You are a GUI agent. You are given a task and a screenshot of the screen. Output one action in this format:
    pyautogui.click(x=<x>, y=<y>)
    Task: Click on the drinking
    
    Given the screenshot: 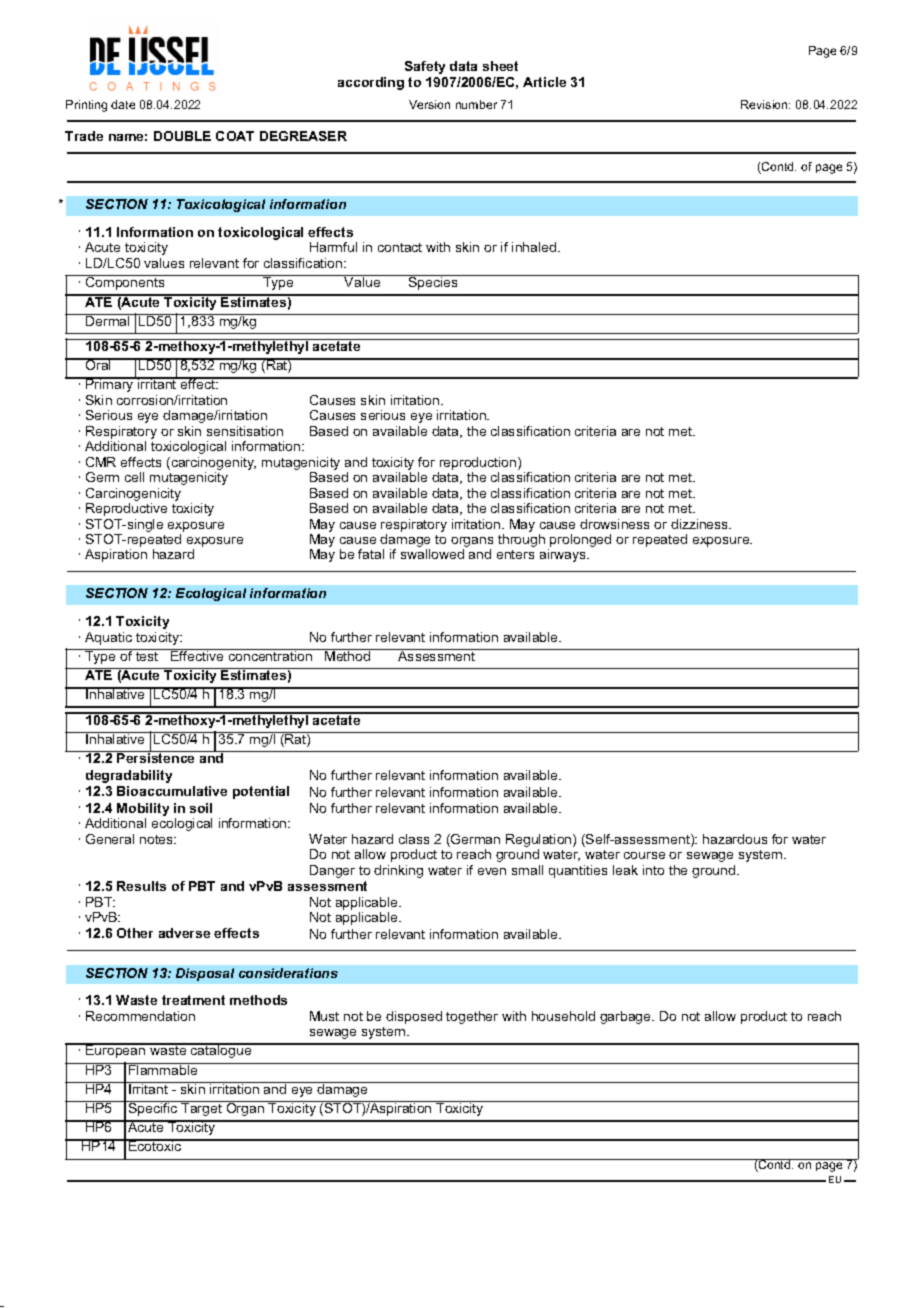 What is the action you would take?
    pyautogui.click(x=398, y=871)
